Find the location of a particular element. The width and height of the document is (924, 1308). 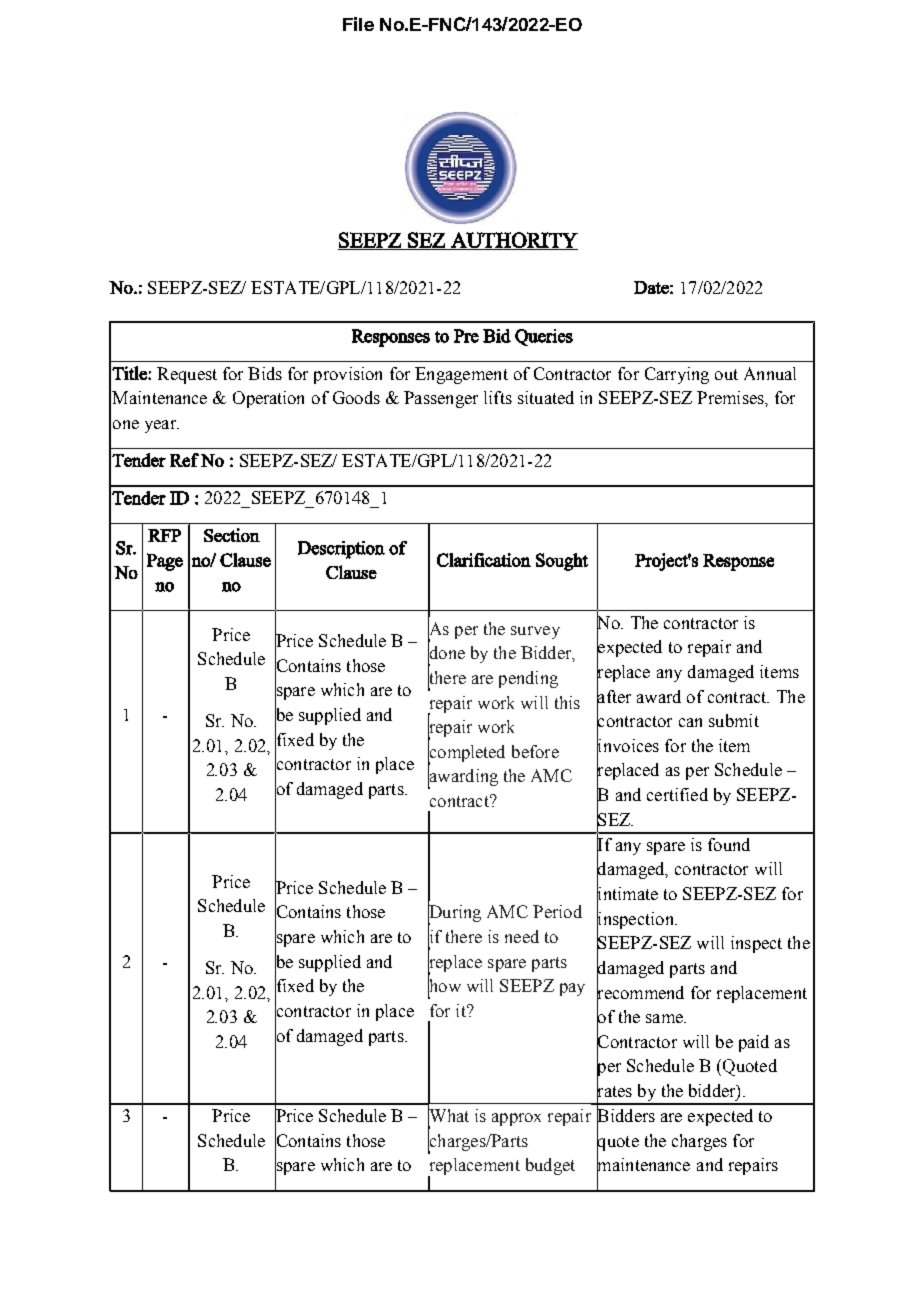

Page is located at coordinates (165, 562).
